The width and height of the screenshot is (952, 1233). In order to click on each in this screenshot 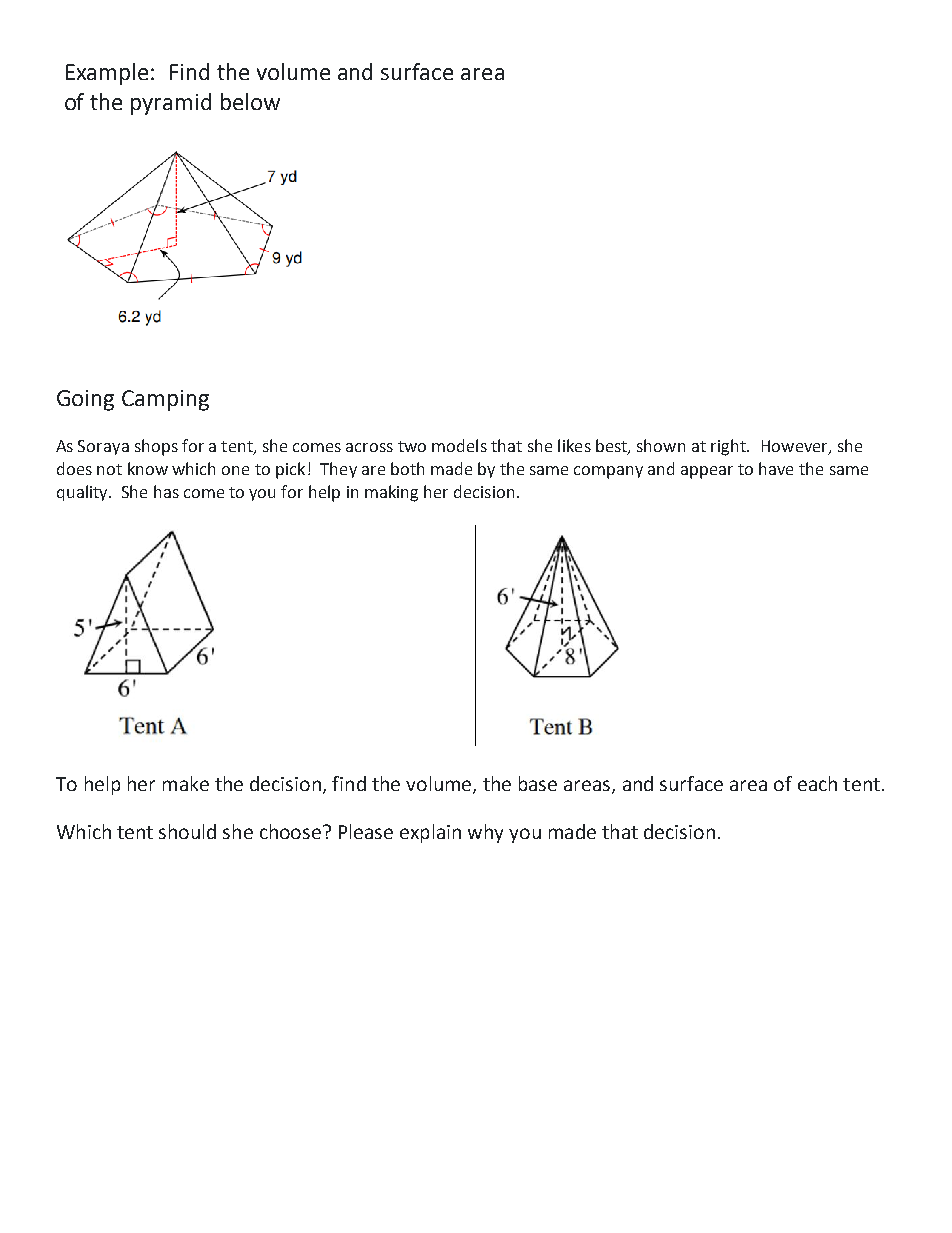, I will do `click(817, 783)`.
